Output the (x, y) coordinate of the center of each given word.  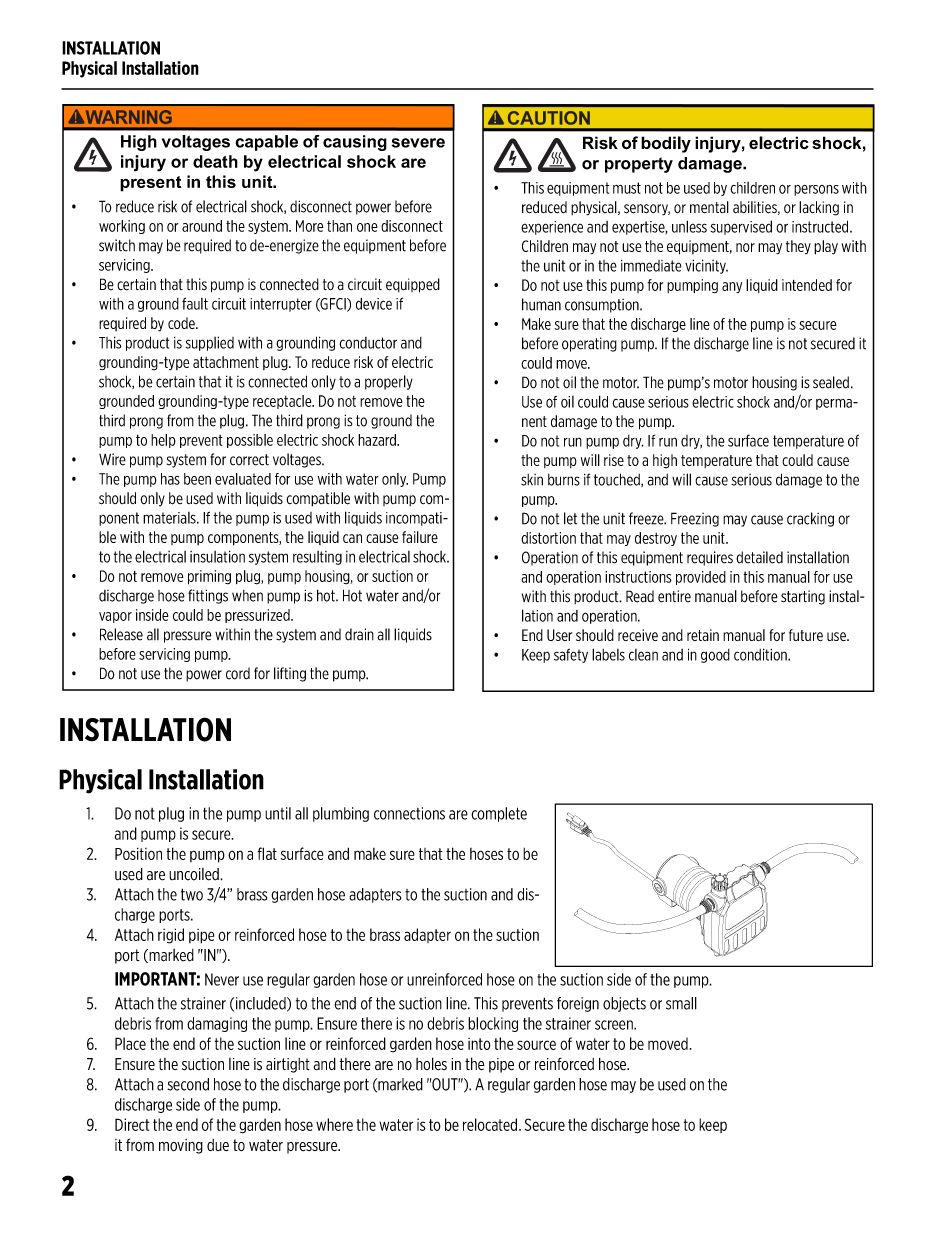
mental (709, 207)
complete (499, 814)
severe (418, 143)
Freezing (695, 519)
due (218, 1145)
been (197, 479)
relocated (490, 1124)
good (715, 656)
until (278, 813)
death (215, 161)
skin (532, 480)
